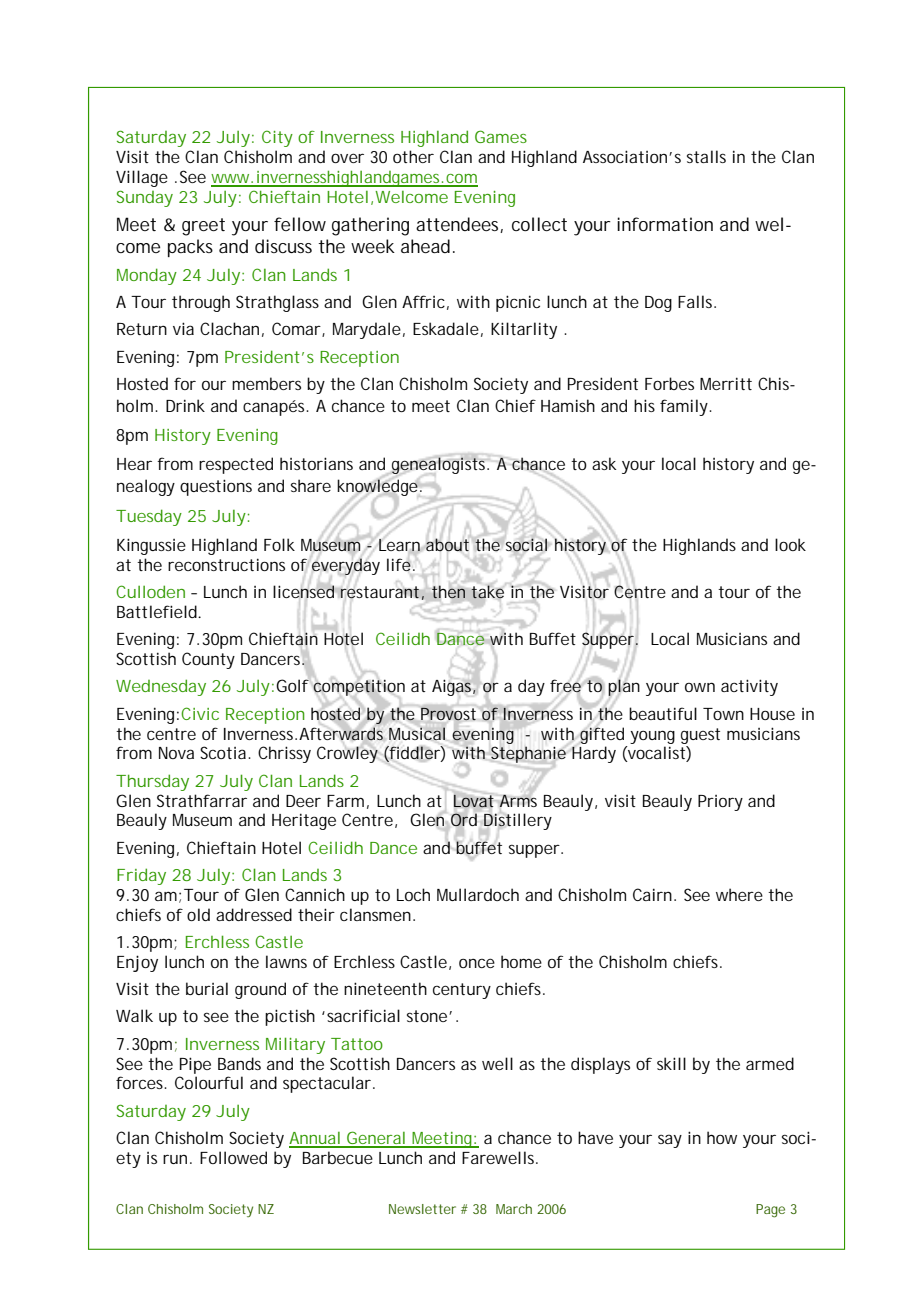 This document has width=924, height=1307. I want to click on about, so click(446, 544).
